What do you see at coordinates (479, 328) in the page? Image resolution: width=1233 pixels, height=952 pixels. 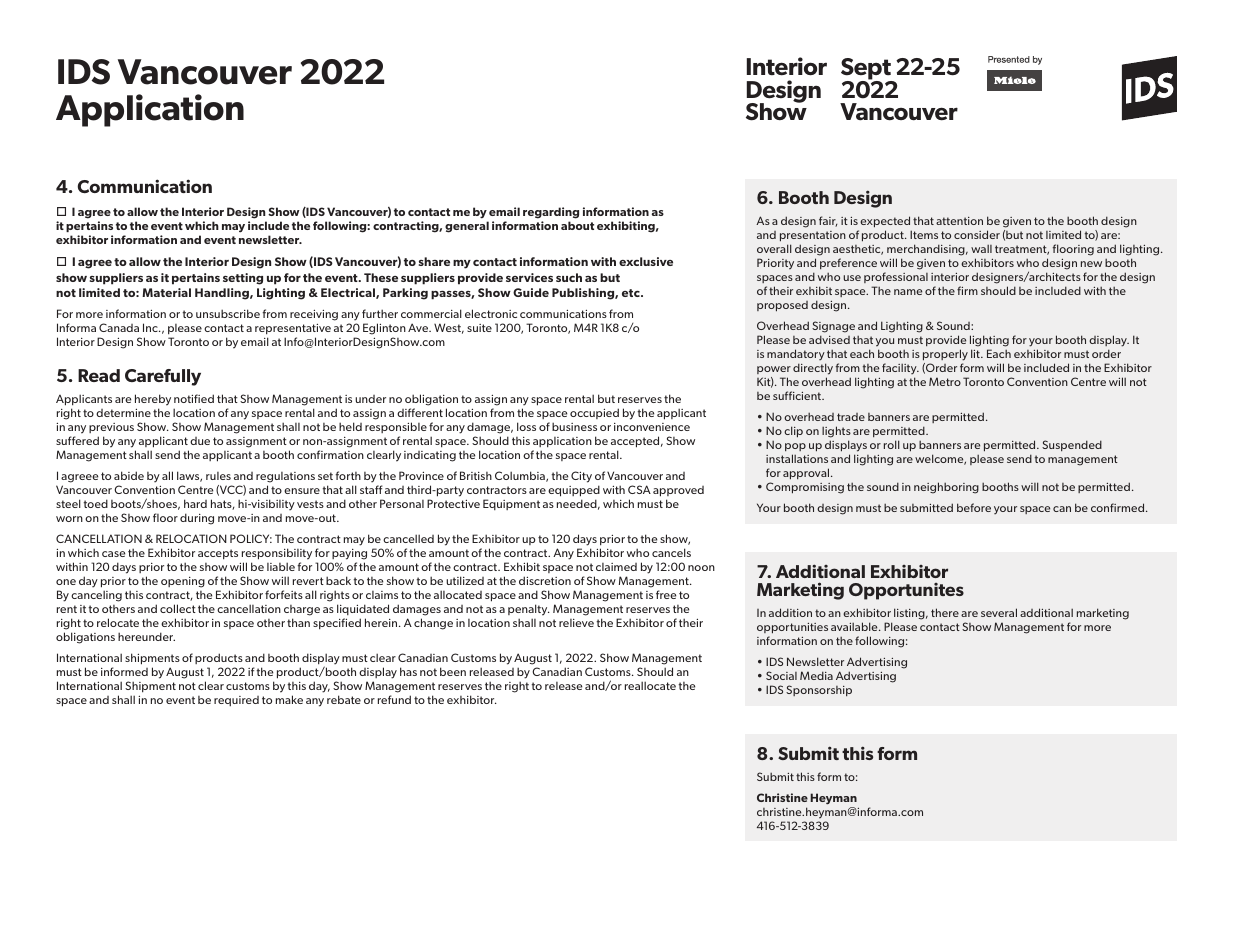 I see `suite` at bounding box center [479, 328].
